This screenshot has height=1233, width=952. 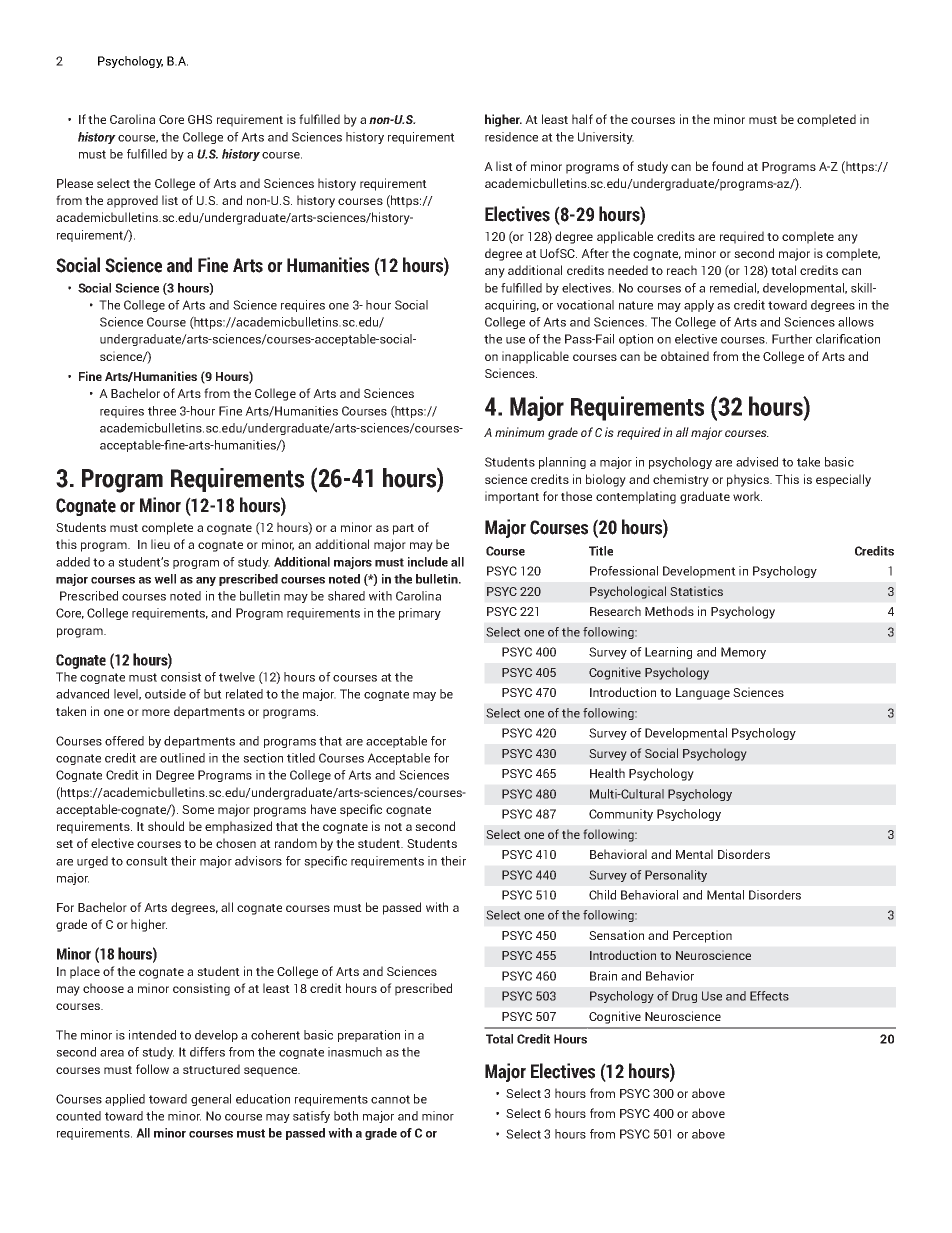 What do you see at coordinates (156, 712) in the screenshot?
I see `more` at bounding box center [156, 712].
